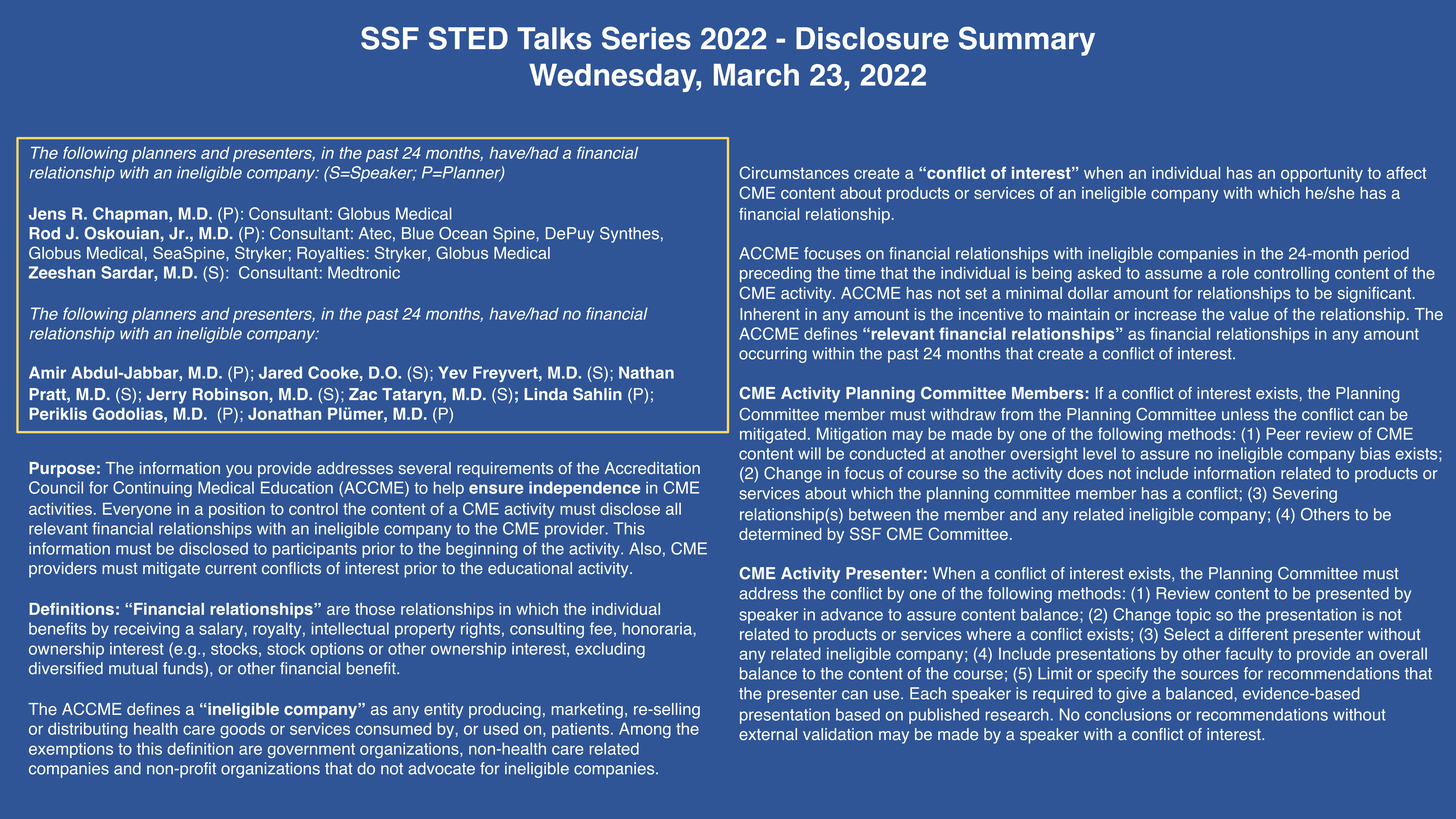  Describe the element at coordinates (554, 38) in the screenshot. I see `Talks` at that location.
